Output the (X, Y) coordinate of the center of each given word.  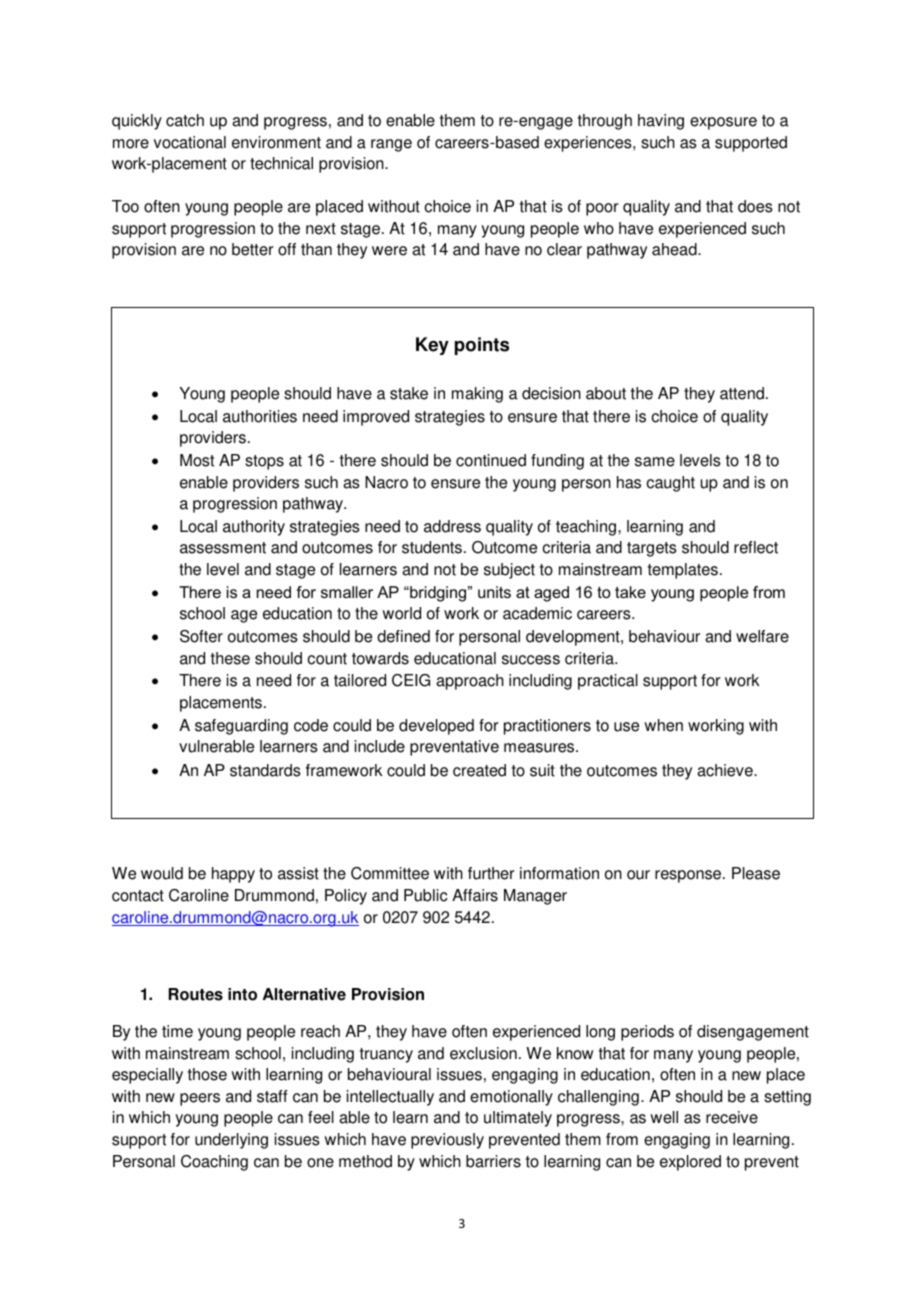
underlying (231, 1141)
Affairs (475, 895)
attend (742, 393)
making (477, 395)
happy (233, 875)
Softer (201, 636)
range (391, 145)
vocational (190, 142)
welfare (762, 636)
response (689, 876)
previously (447, 1141)
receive (732, 1117)
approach (470, 682)
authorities (260, 416)
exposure (723, 123)
